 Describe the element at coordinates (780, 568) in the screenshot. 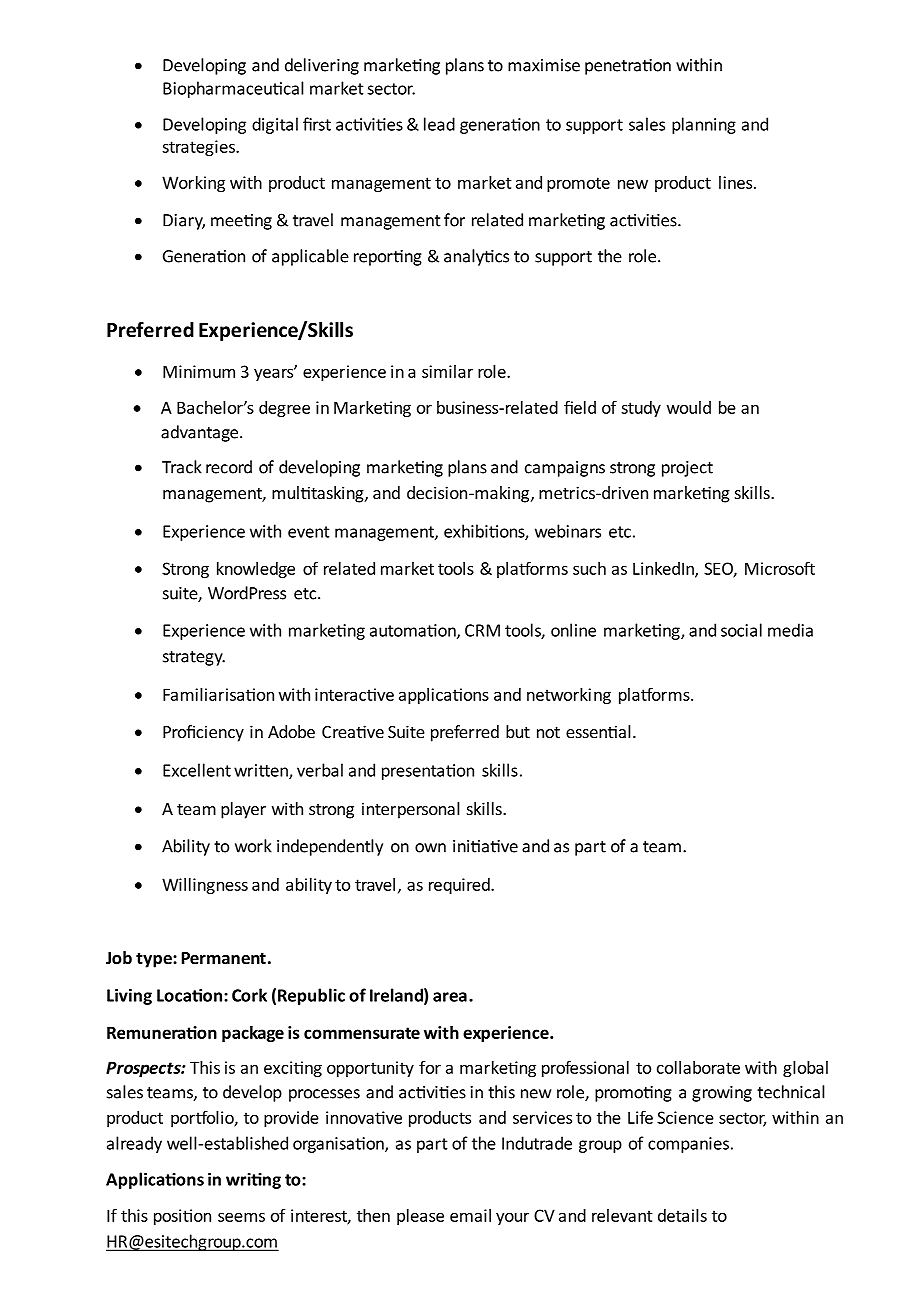

I see `Microsoft` at that location.
